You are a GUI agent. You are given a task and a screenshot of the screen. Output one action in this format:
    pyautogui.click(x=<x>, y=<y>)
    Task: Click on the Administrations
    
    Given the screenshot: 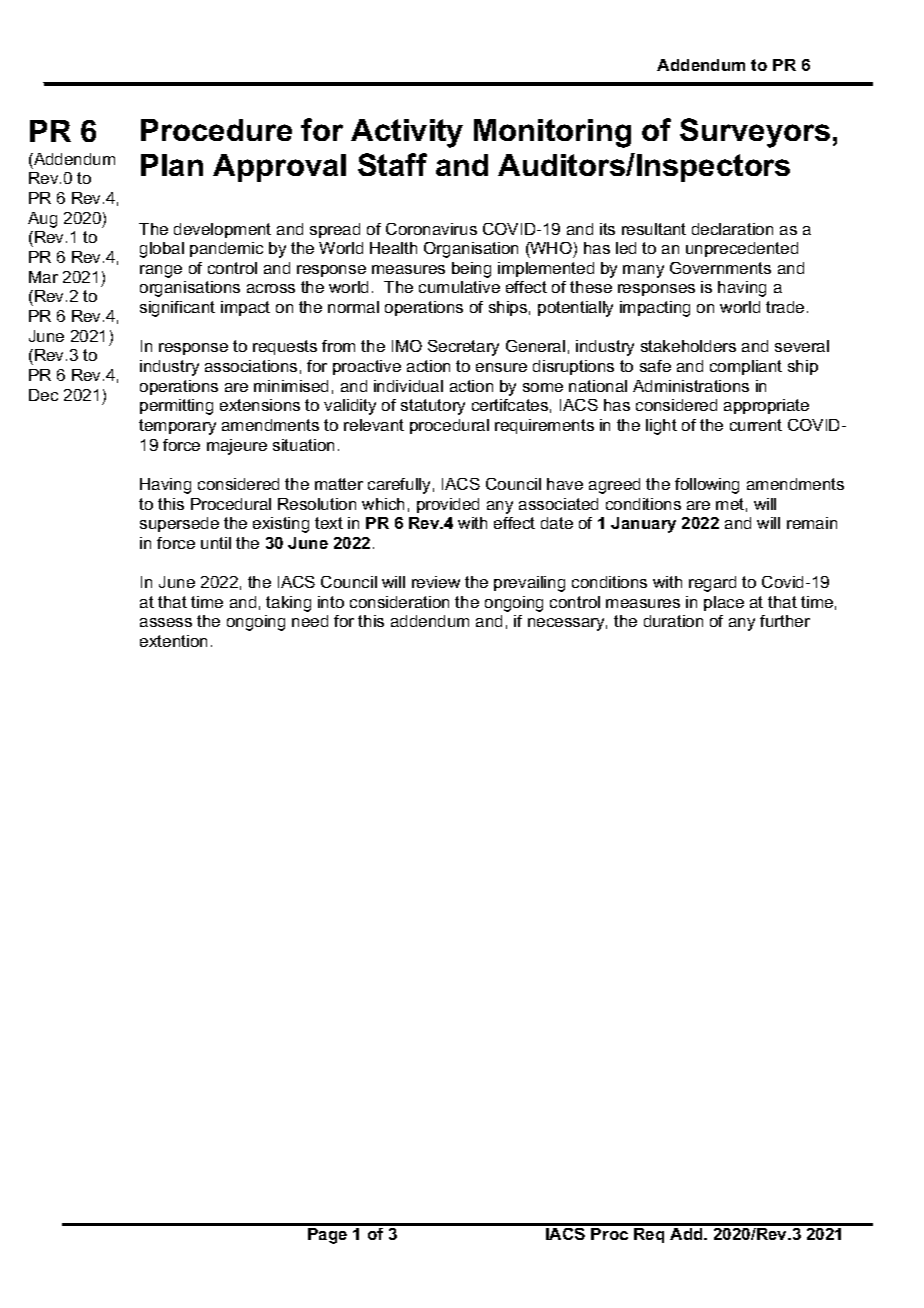 What is the action you would take?
    pyautogui.click(x=691, y=386)
